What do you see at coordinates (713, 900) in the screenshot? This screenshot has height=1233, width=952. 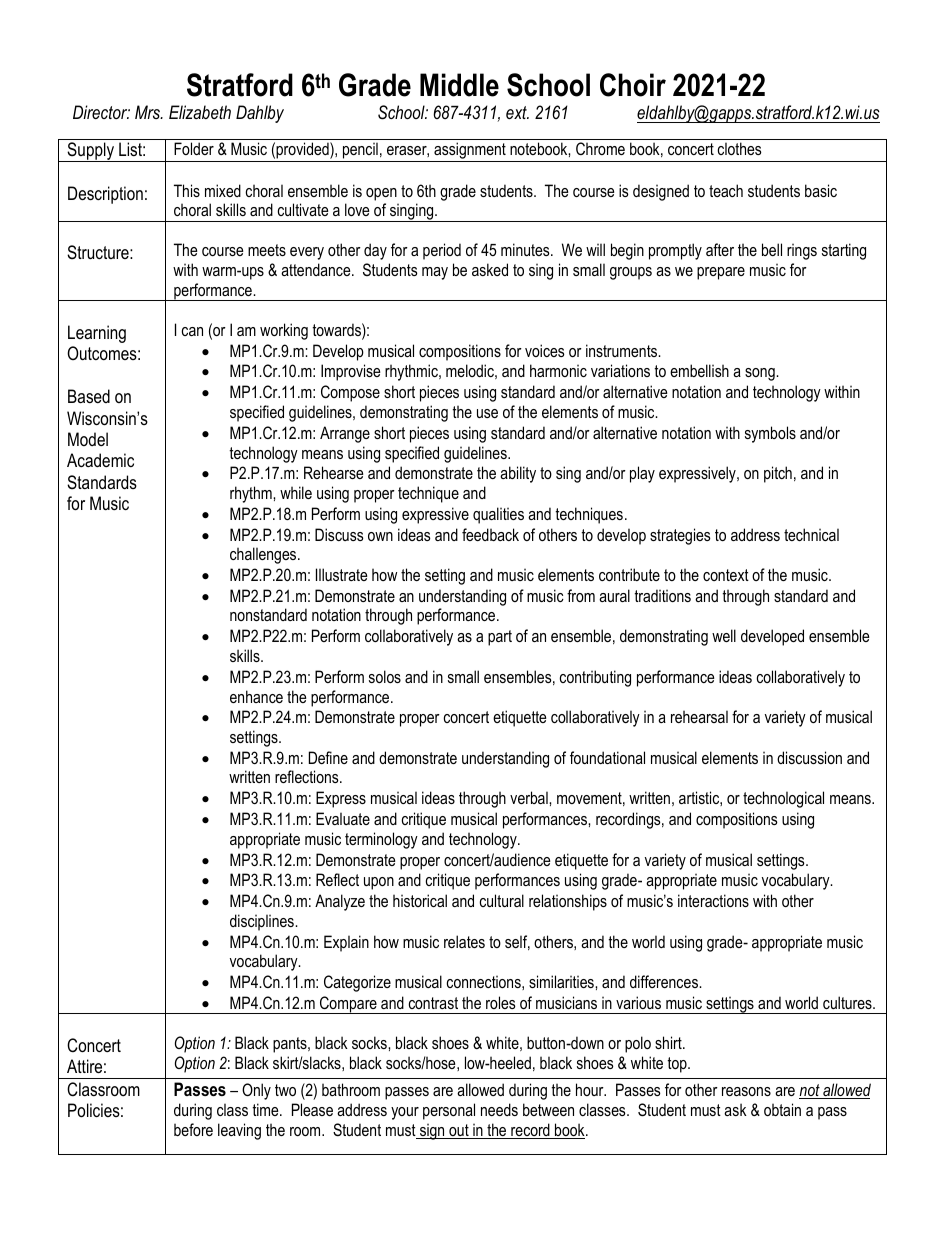 I see `interactions` at bounding box center [713, 900].
